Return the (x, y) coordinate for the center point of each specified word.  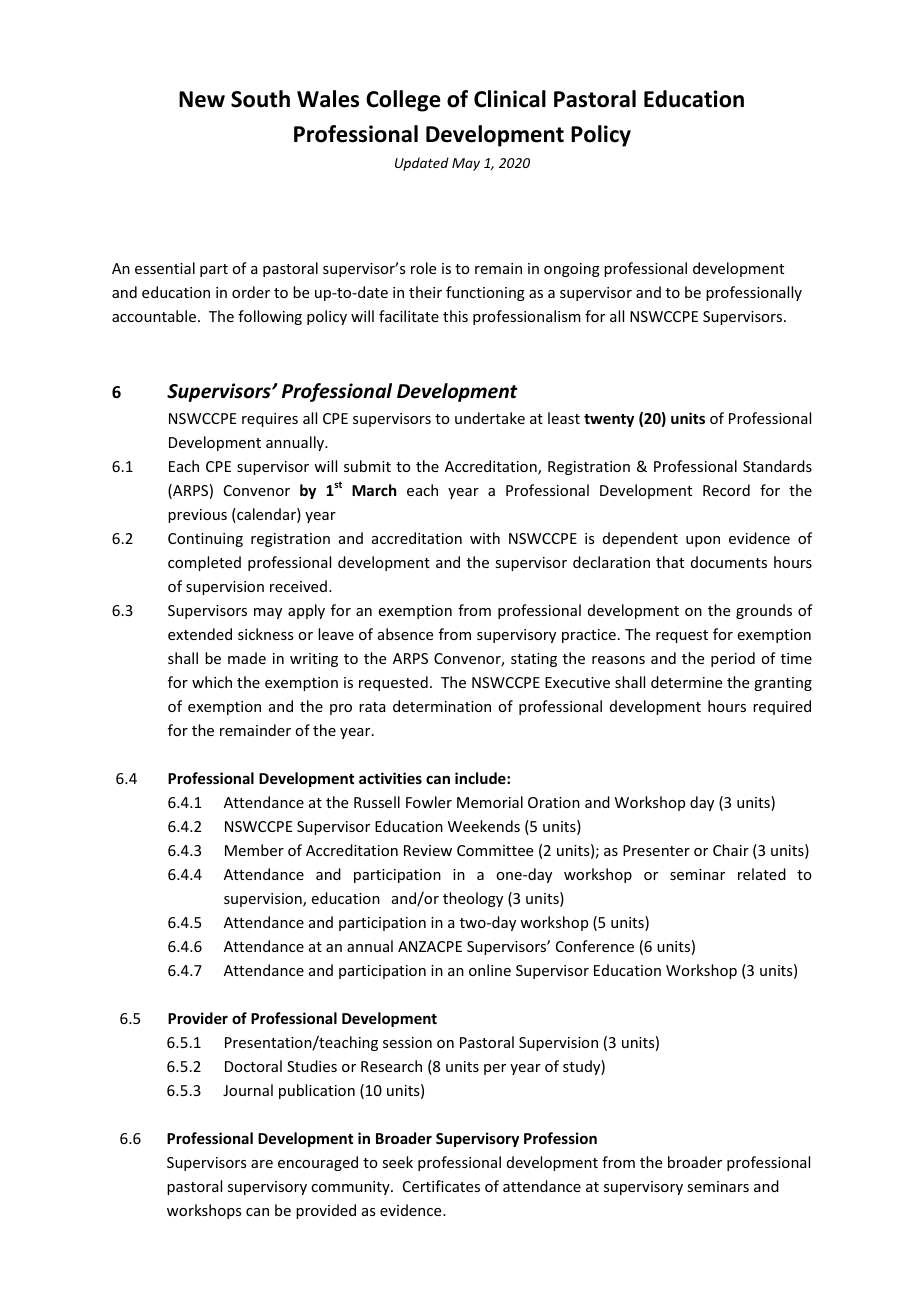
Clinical (510, 99)
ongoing (572, 270)
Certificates (441, 1186)
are (262, 1164)
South (260, 99)
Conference (595, 946)
